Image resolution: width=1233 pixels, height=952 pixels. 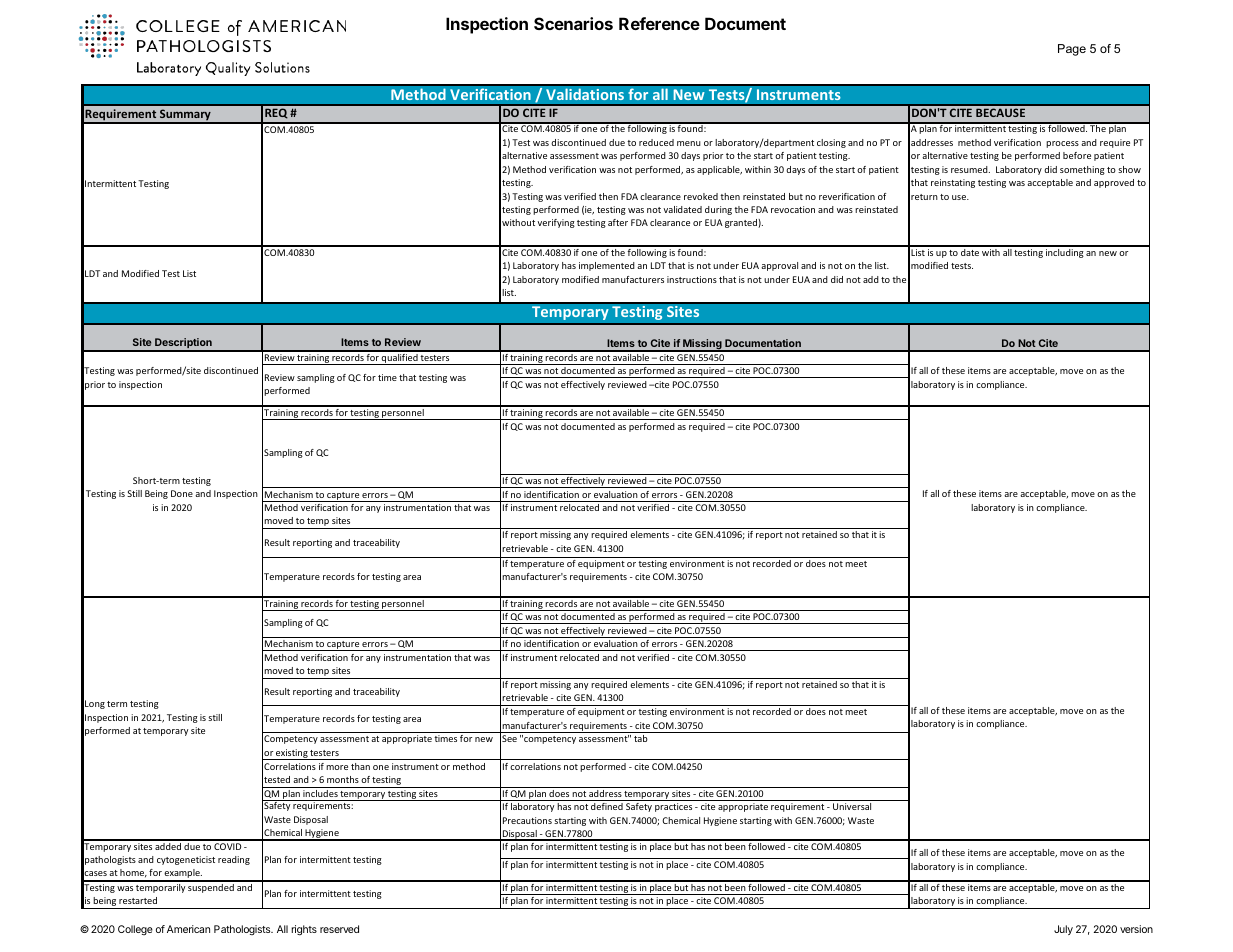 I want to click on rights, so click(x=304, y=930).
